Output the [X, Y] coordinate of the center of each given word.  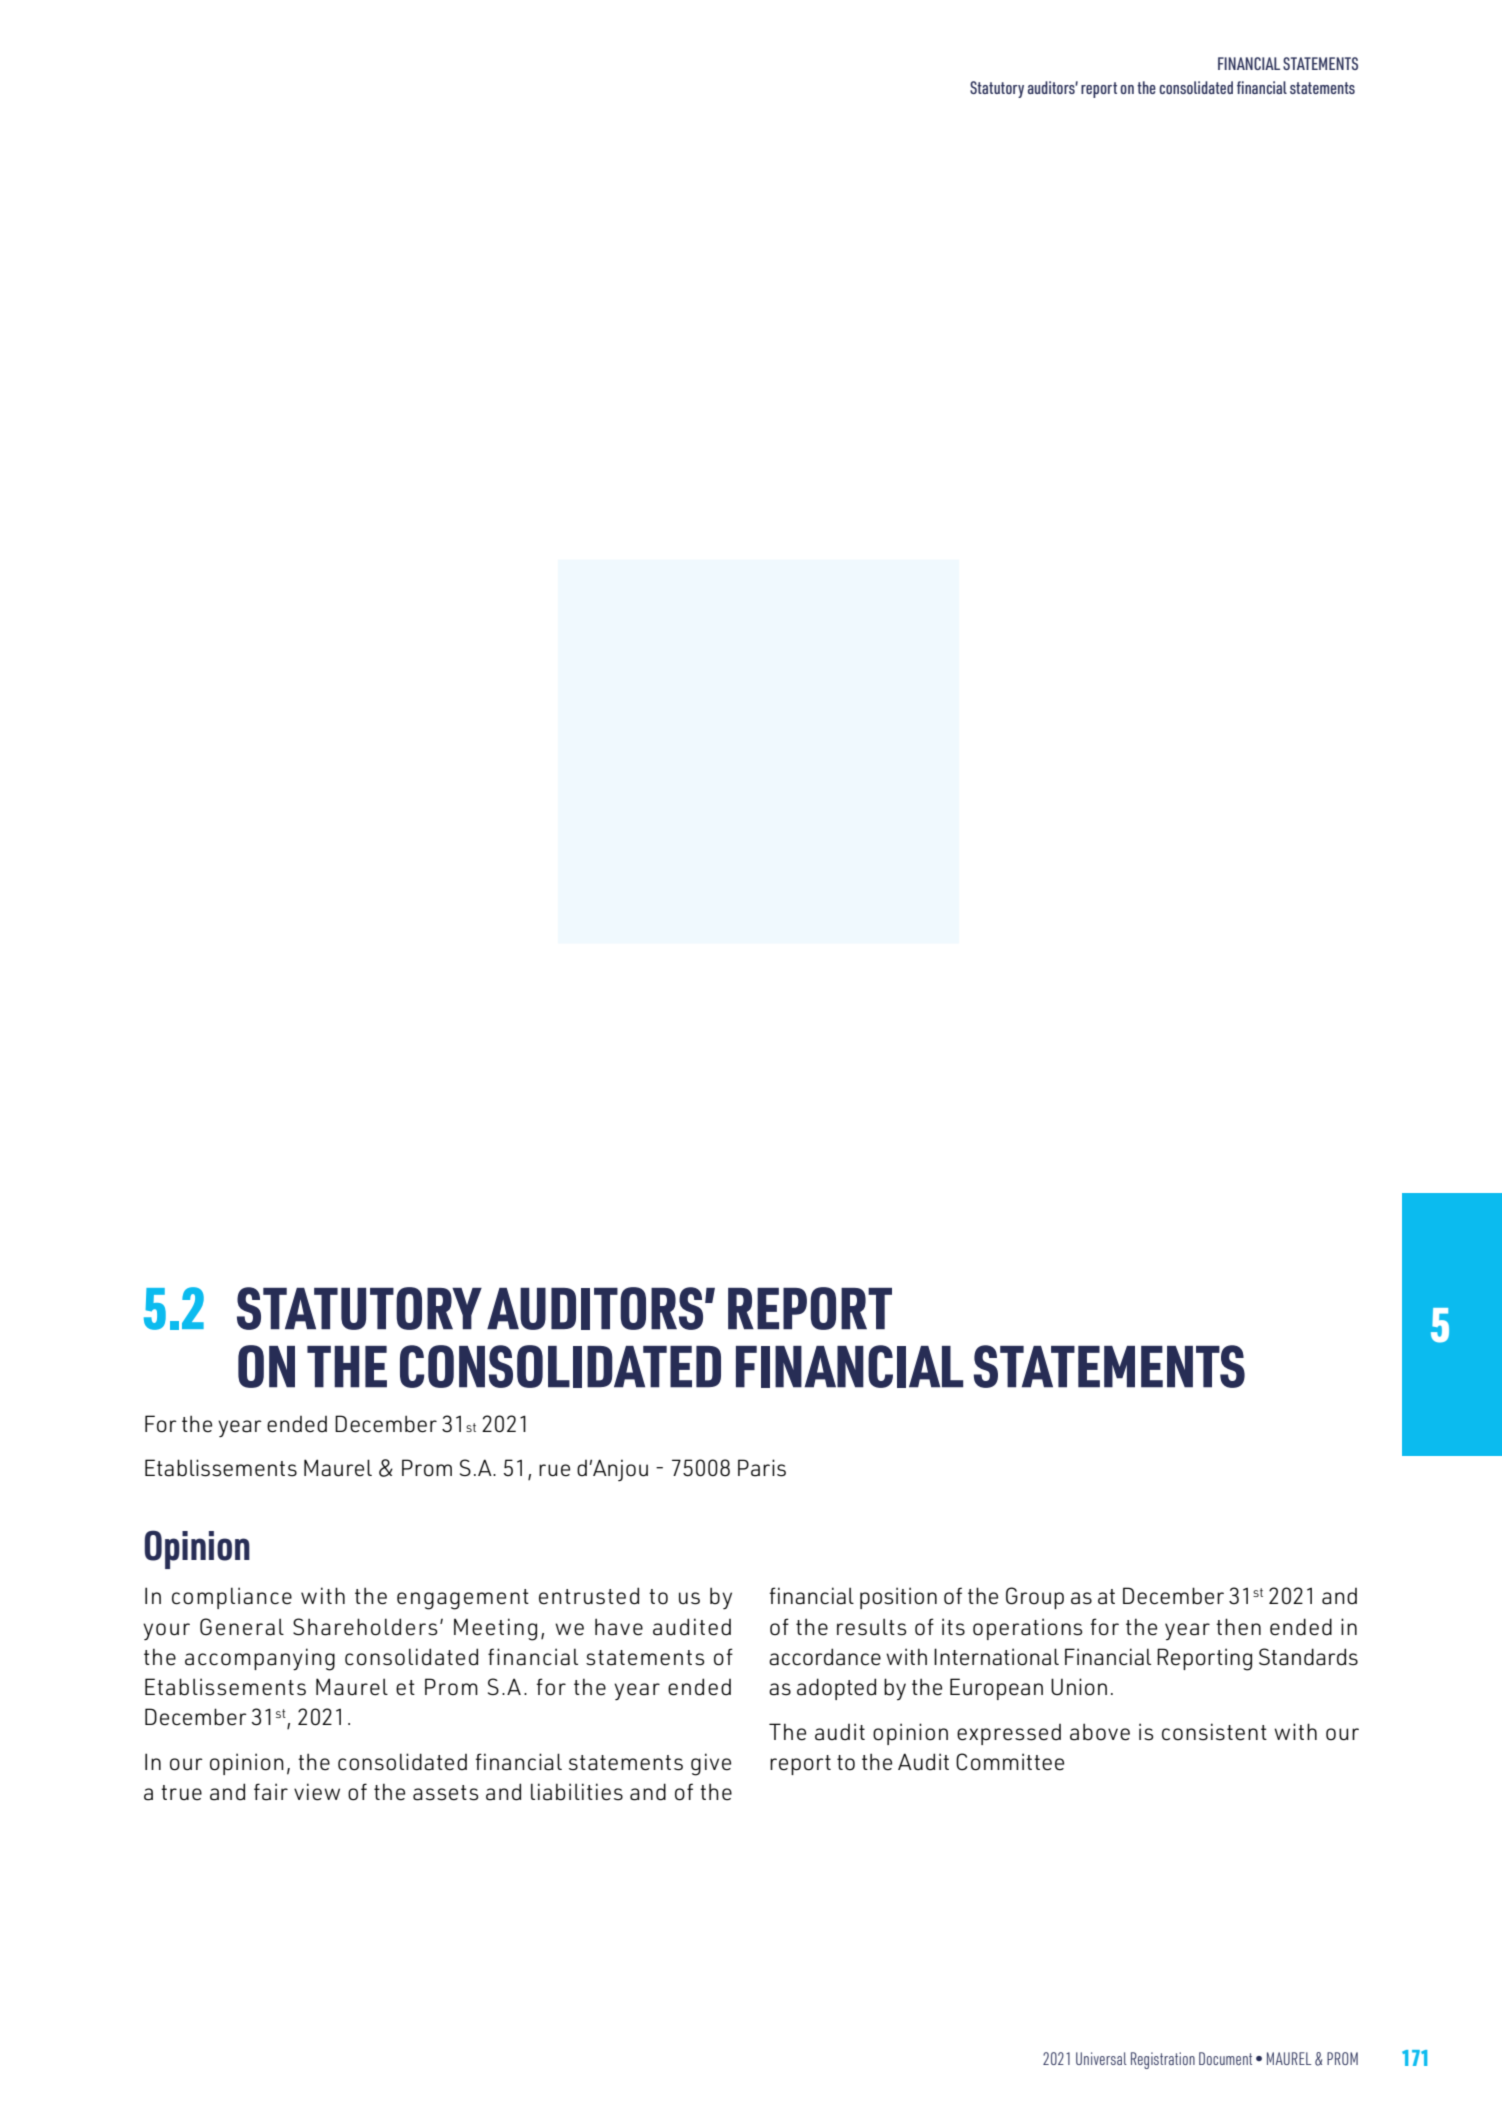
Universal [1101, 2058]
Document [1225, 2058]
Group [1035, 1598]
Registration [1163, 2060]
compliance [232, 1598]
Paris [762, 1468]
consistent [1214, 1732]
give [711, 1764]
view [317, 1792]
